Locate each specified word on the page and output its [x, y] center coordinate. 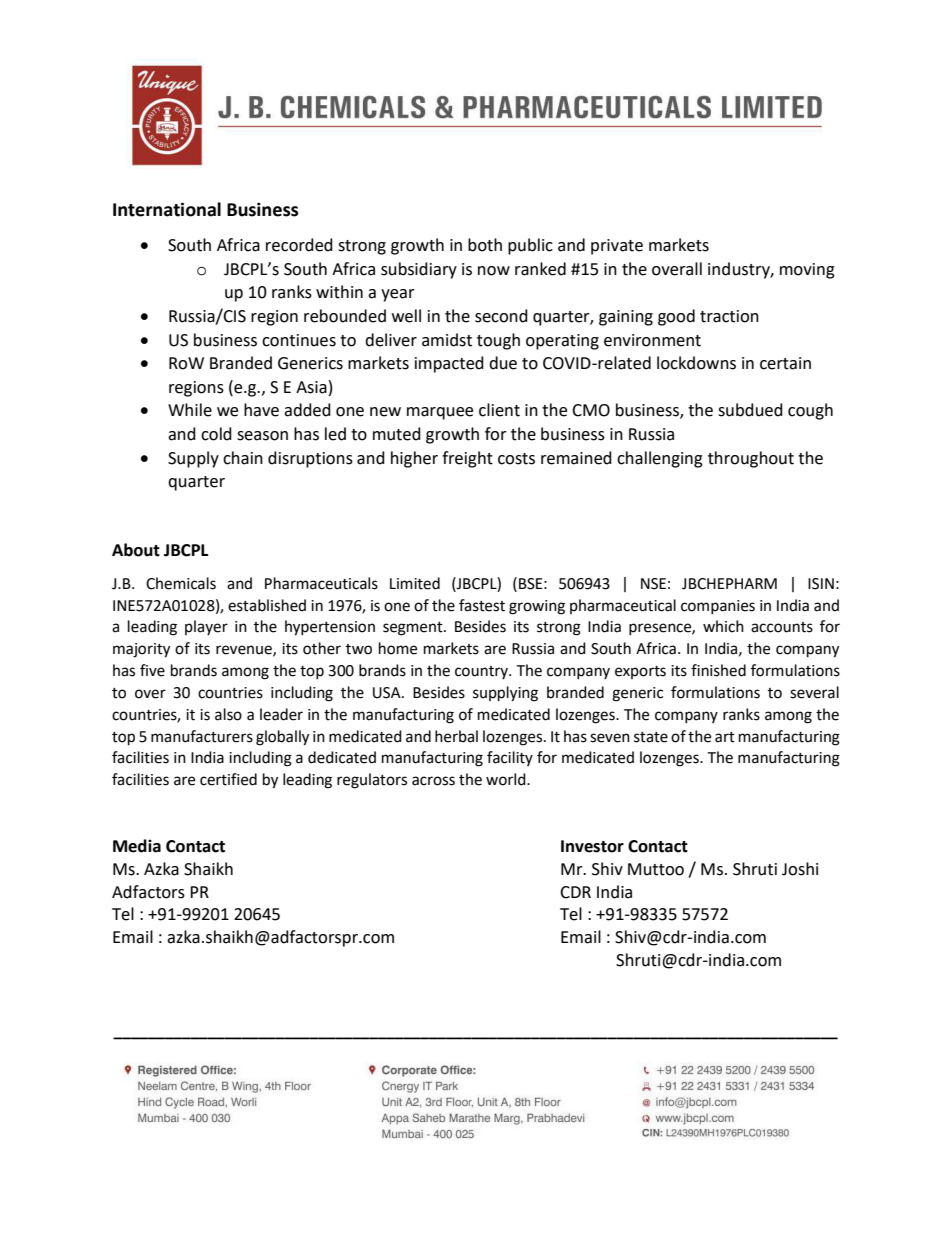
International [167, 209]
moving [807, 271]
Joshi [800, 869]
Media [137, 846]
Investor [592, 846]
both [485, 245]
